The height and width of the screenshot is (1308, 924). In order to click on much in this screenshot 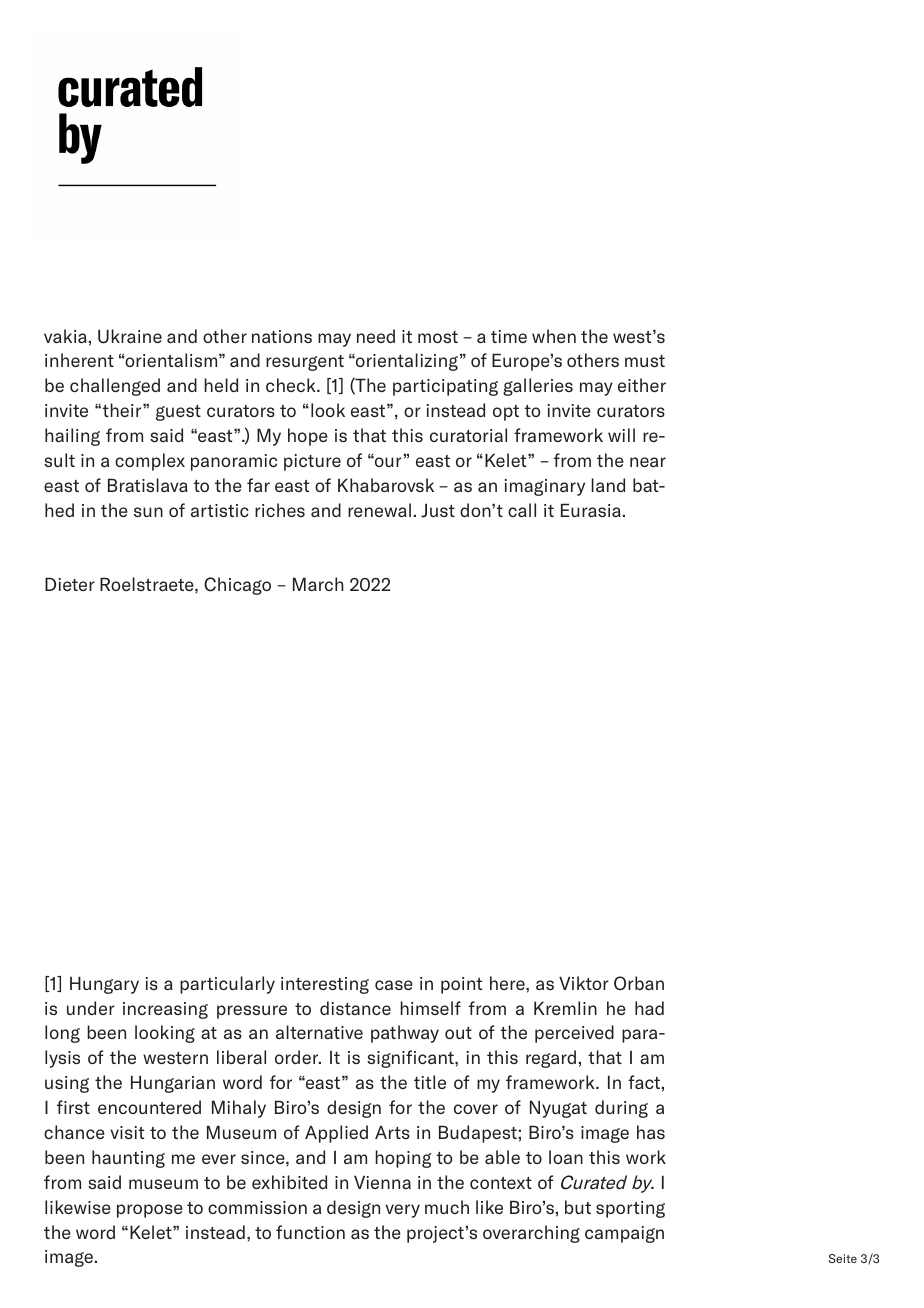, I will do `click(447, 1207)`.
